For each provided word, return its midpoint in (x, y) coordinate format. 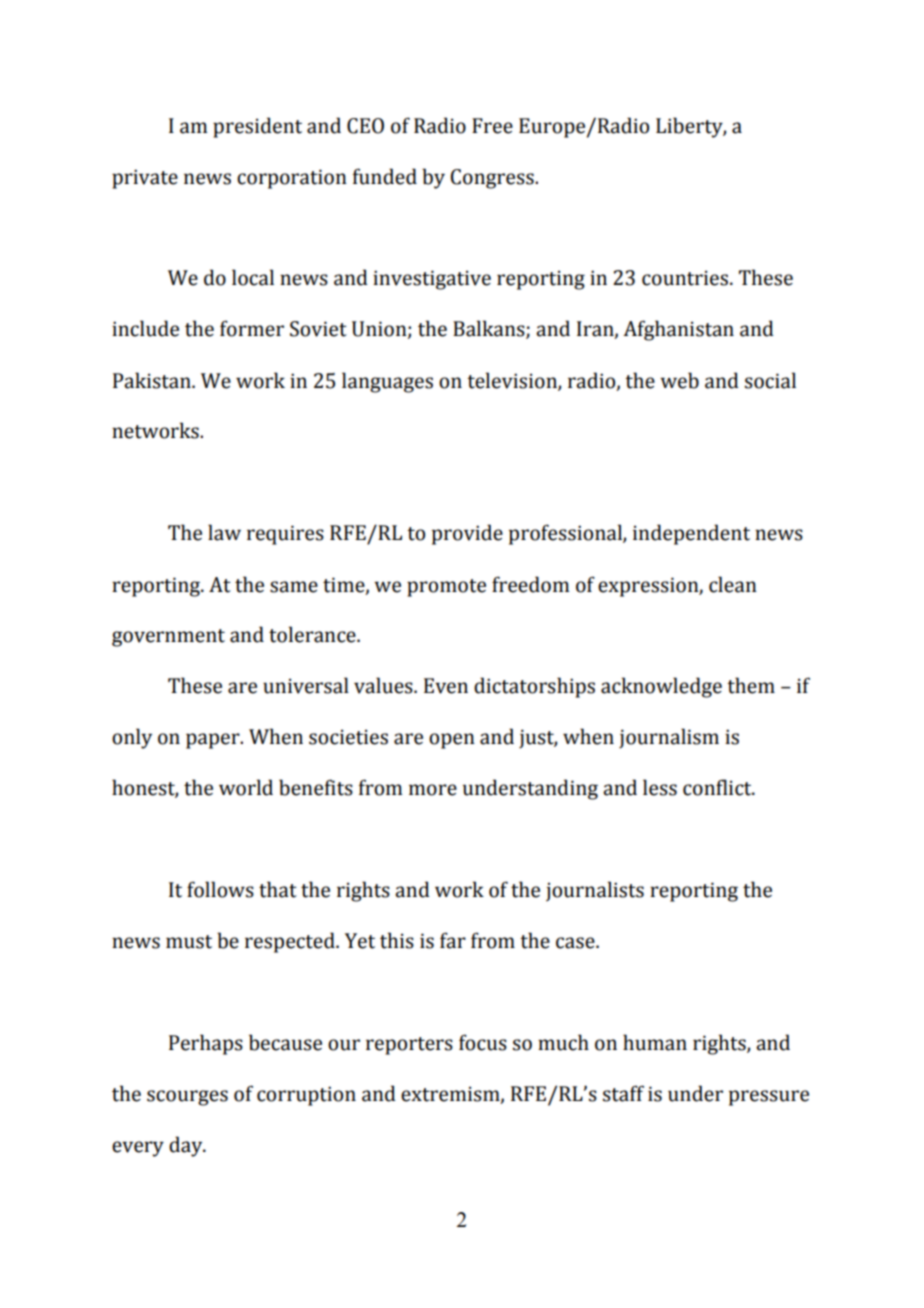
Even (446, 686)
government (168, 638)
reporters (409, 1046)
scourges (187, 1098)
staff (623, 1093)
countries (685, 278)
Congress (493, 179)
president (257, 127)
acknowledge (661, 687)
